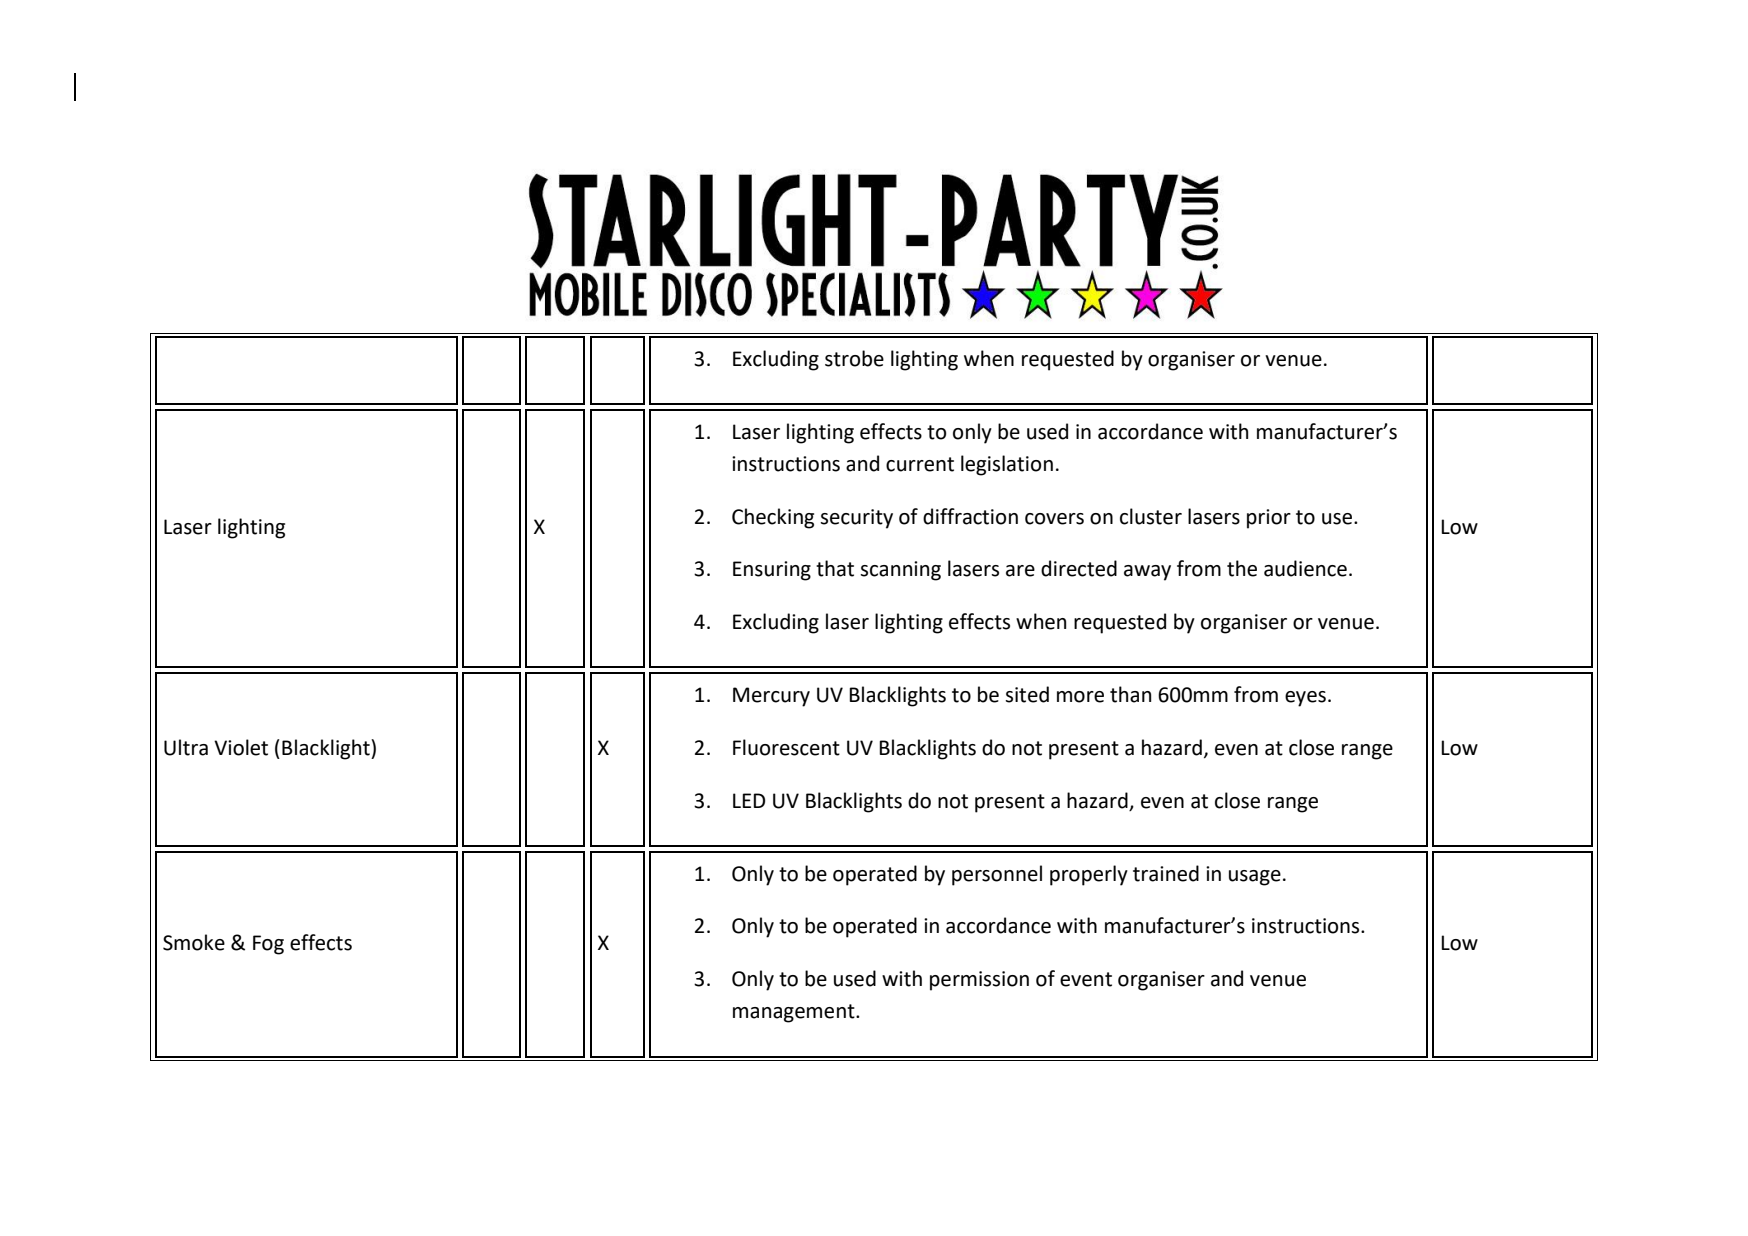 The height and width of the image is (1236, 1748). I want to click on Violet, so click(241, 747).
